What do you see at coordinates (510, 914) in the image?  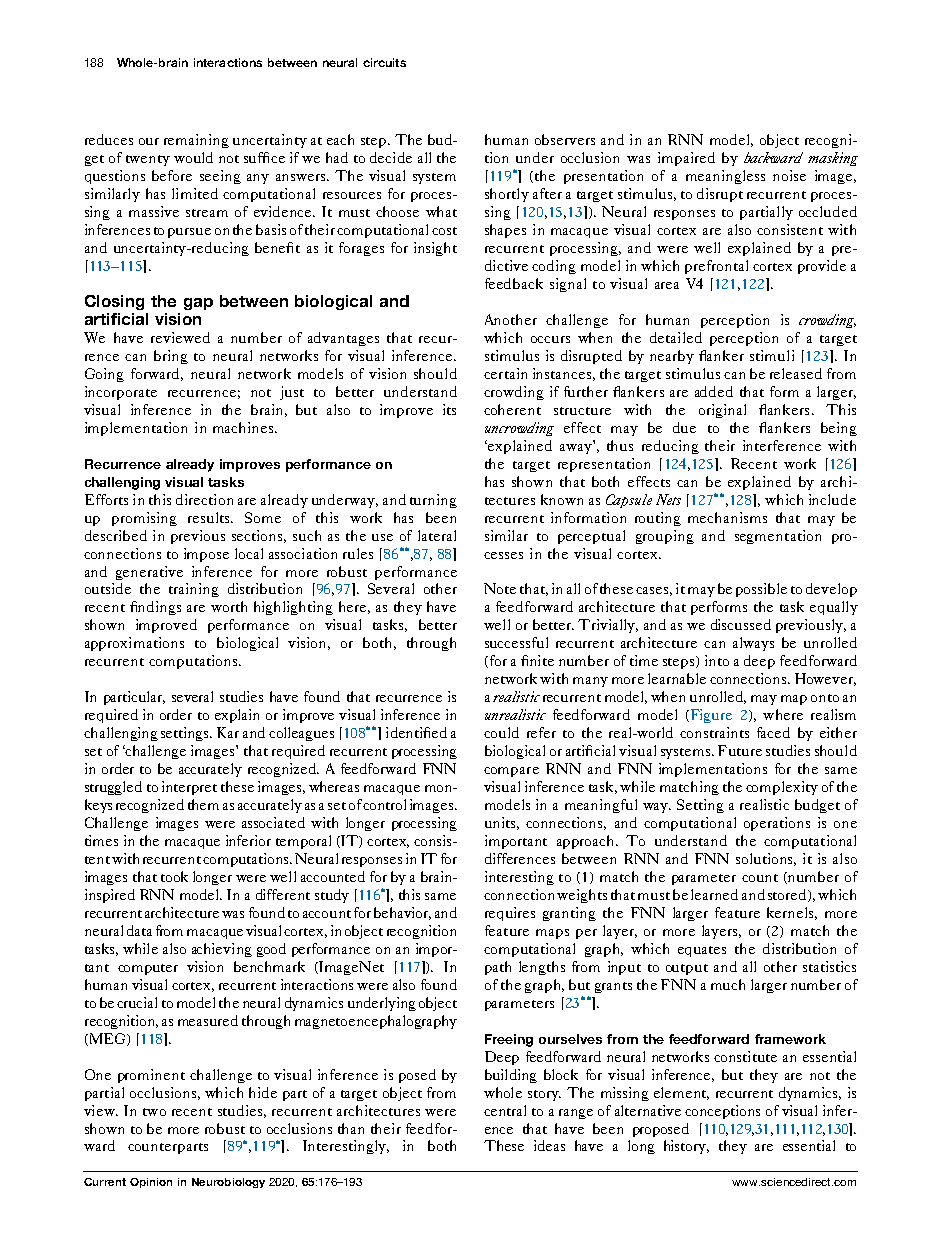 I see `requires` at bounding box center [510, 914].
